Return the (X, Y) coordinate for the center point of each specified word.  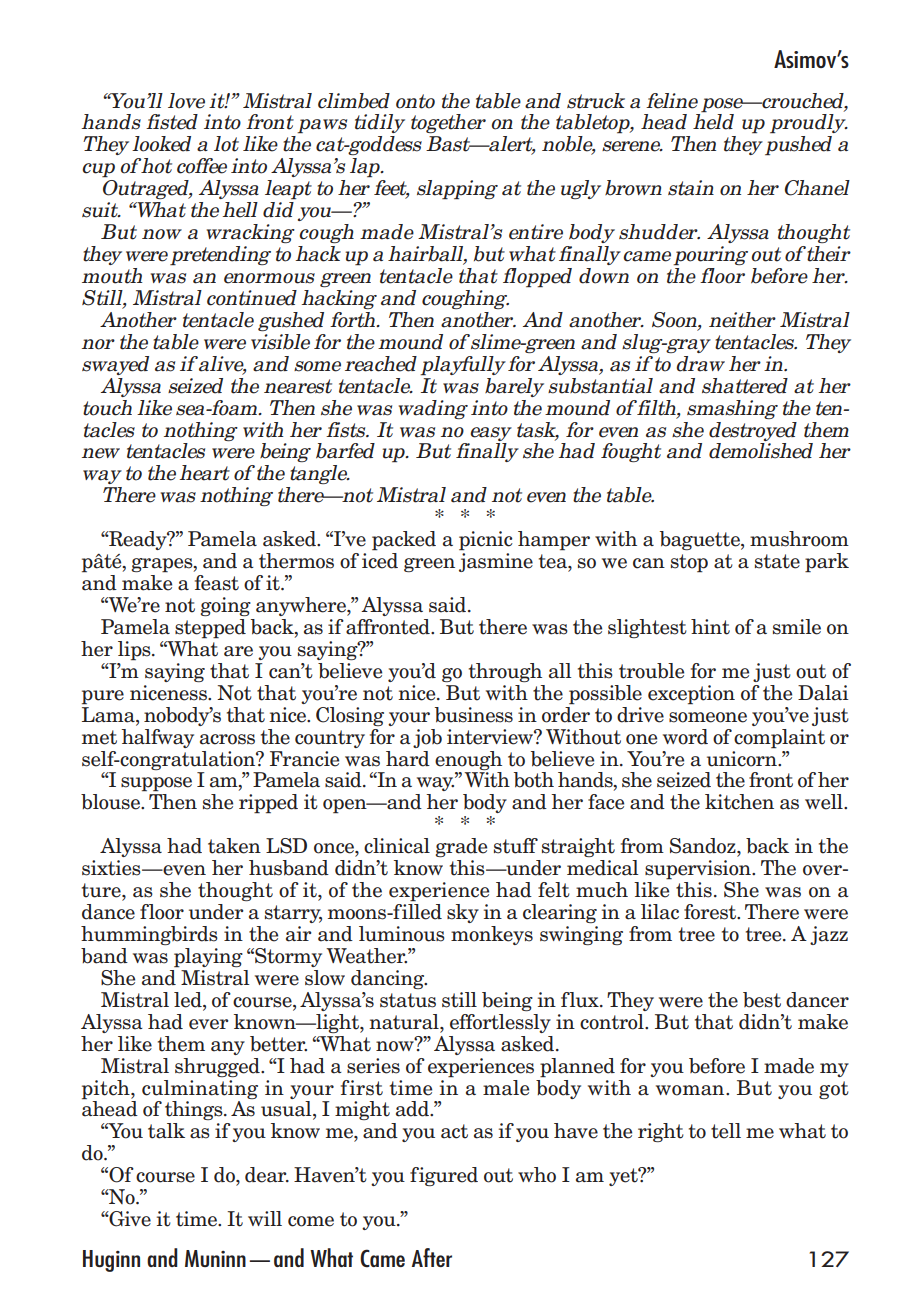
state (777, 561)
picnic (486, 541)
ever (209, 1024)
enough (468, 760)
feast (217, 583)
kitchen (739, 802)
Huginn (111, 1261)
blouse (111, 802)
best (762, 1000)
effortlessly (500, 1023)
